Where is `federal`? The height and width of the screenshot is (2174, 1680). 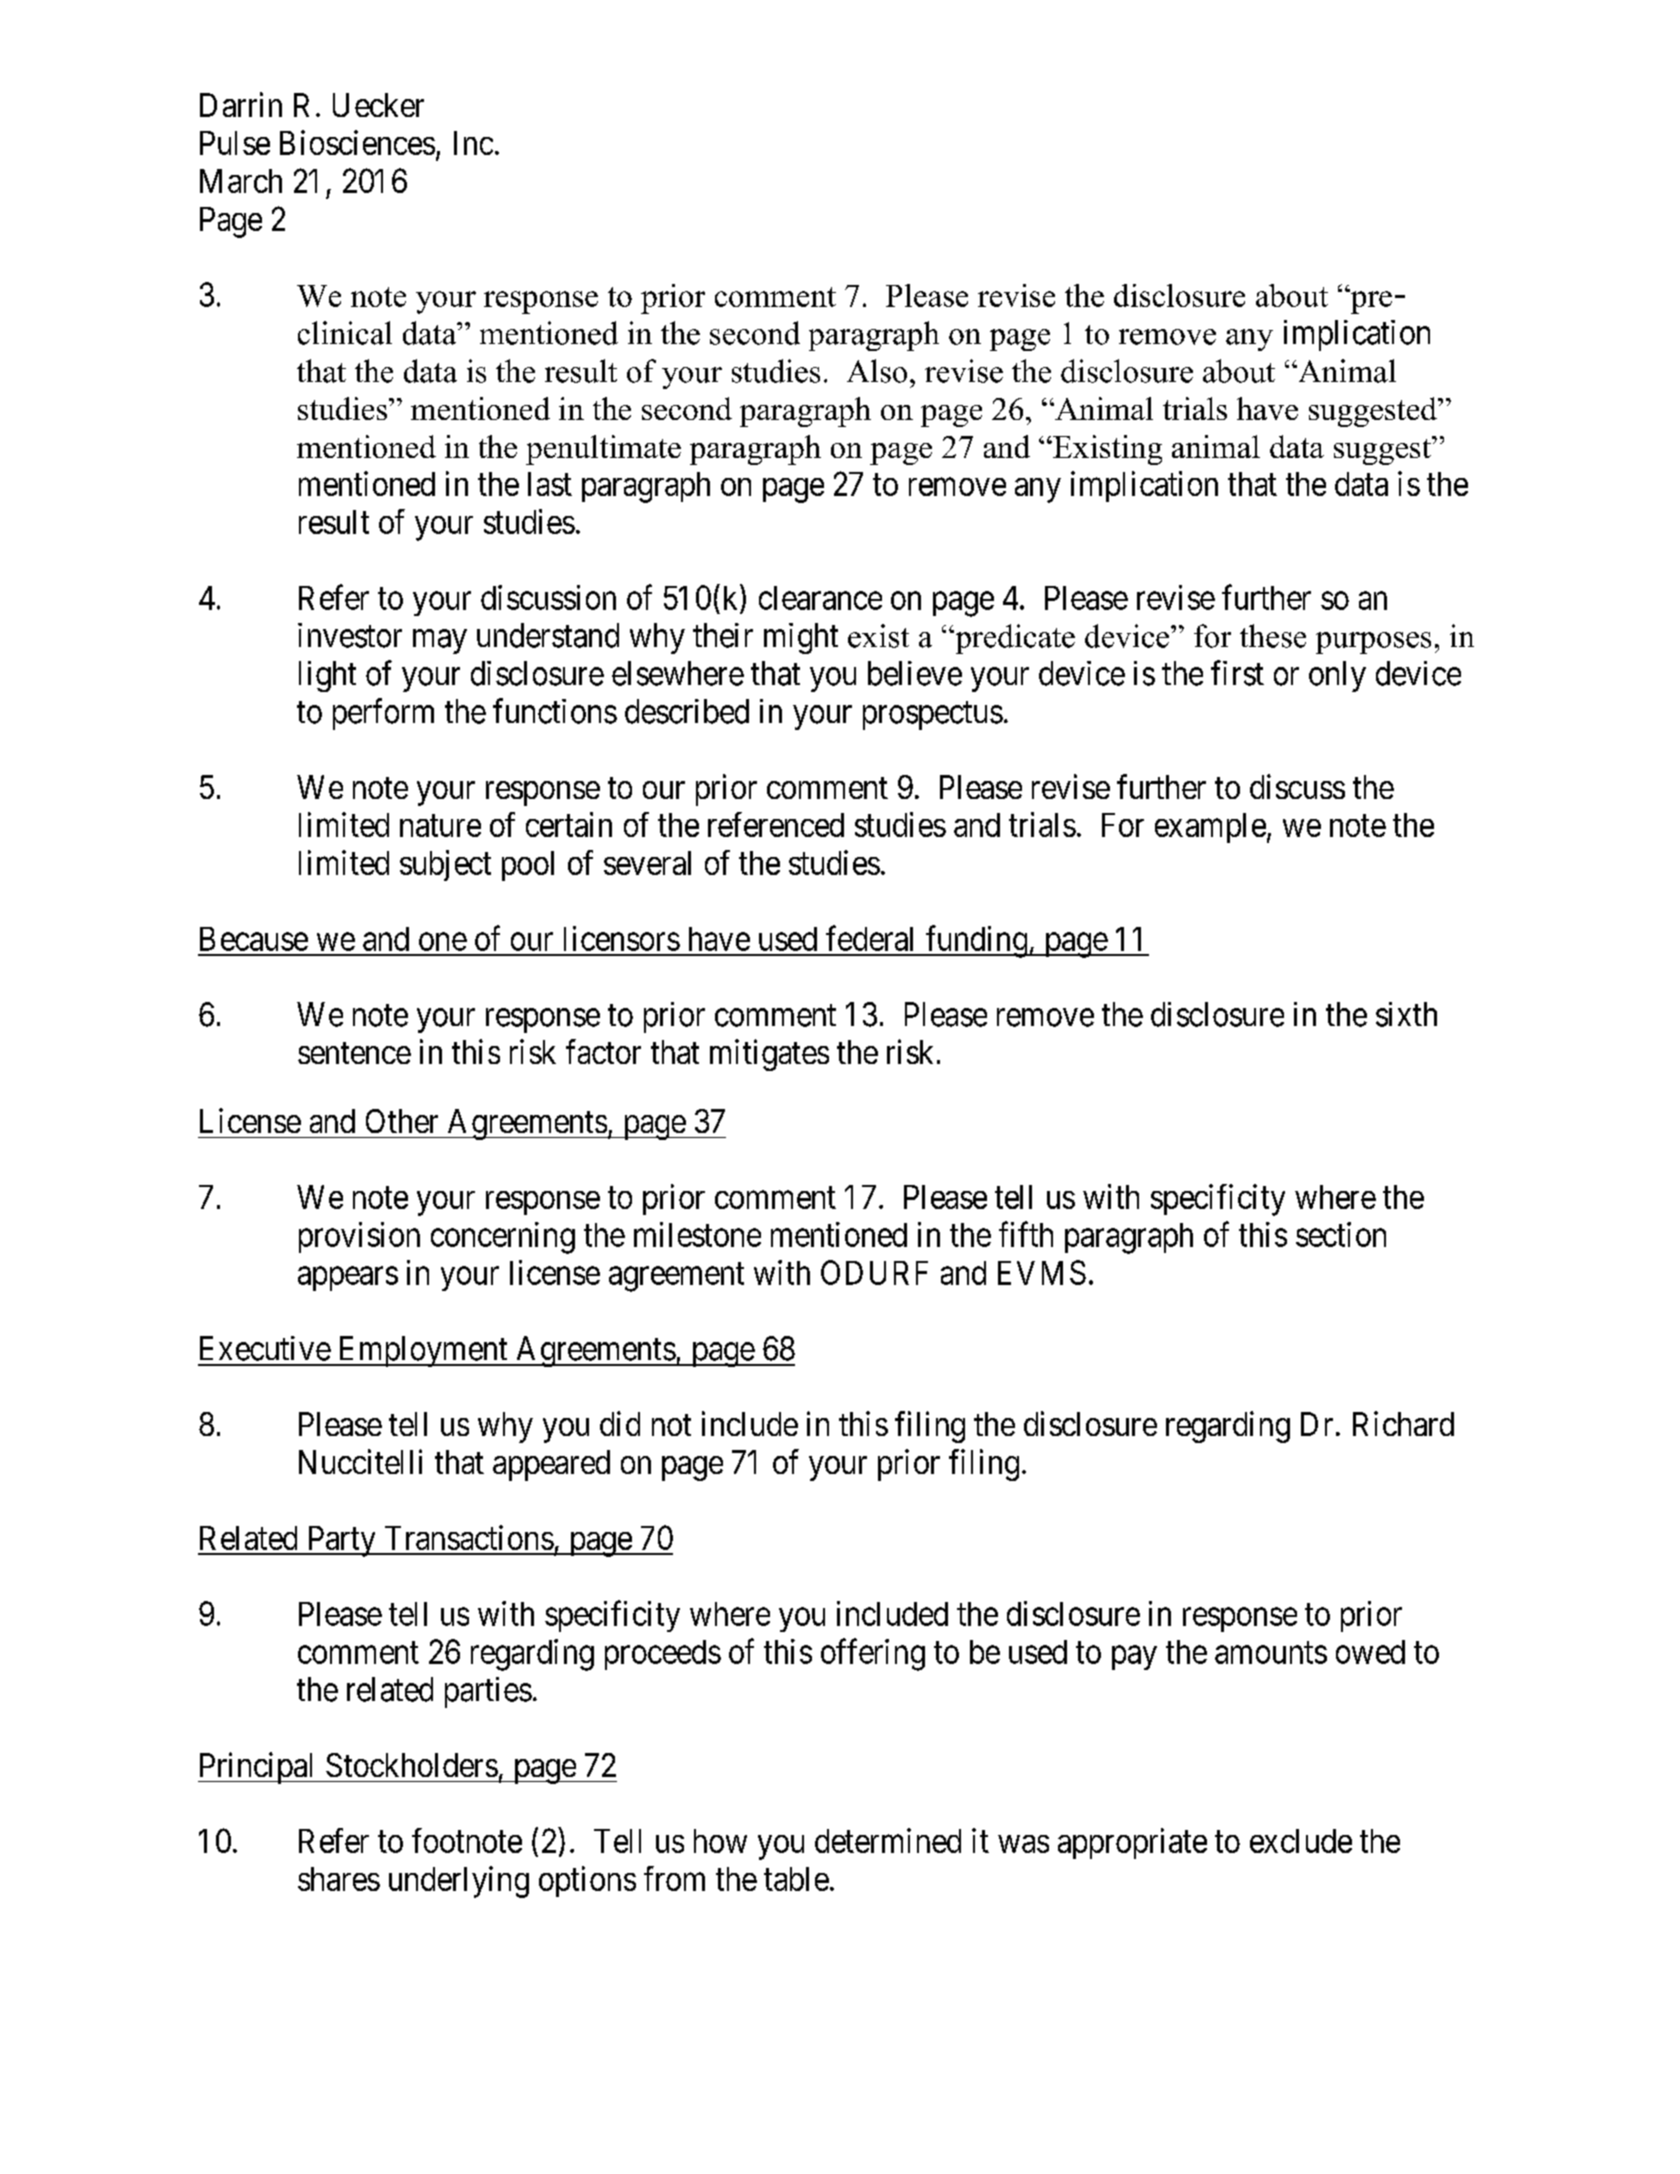 federal is located at coordinates (869, 938).
